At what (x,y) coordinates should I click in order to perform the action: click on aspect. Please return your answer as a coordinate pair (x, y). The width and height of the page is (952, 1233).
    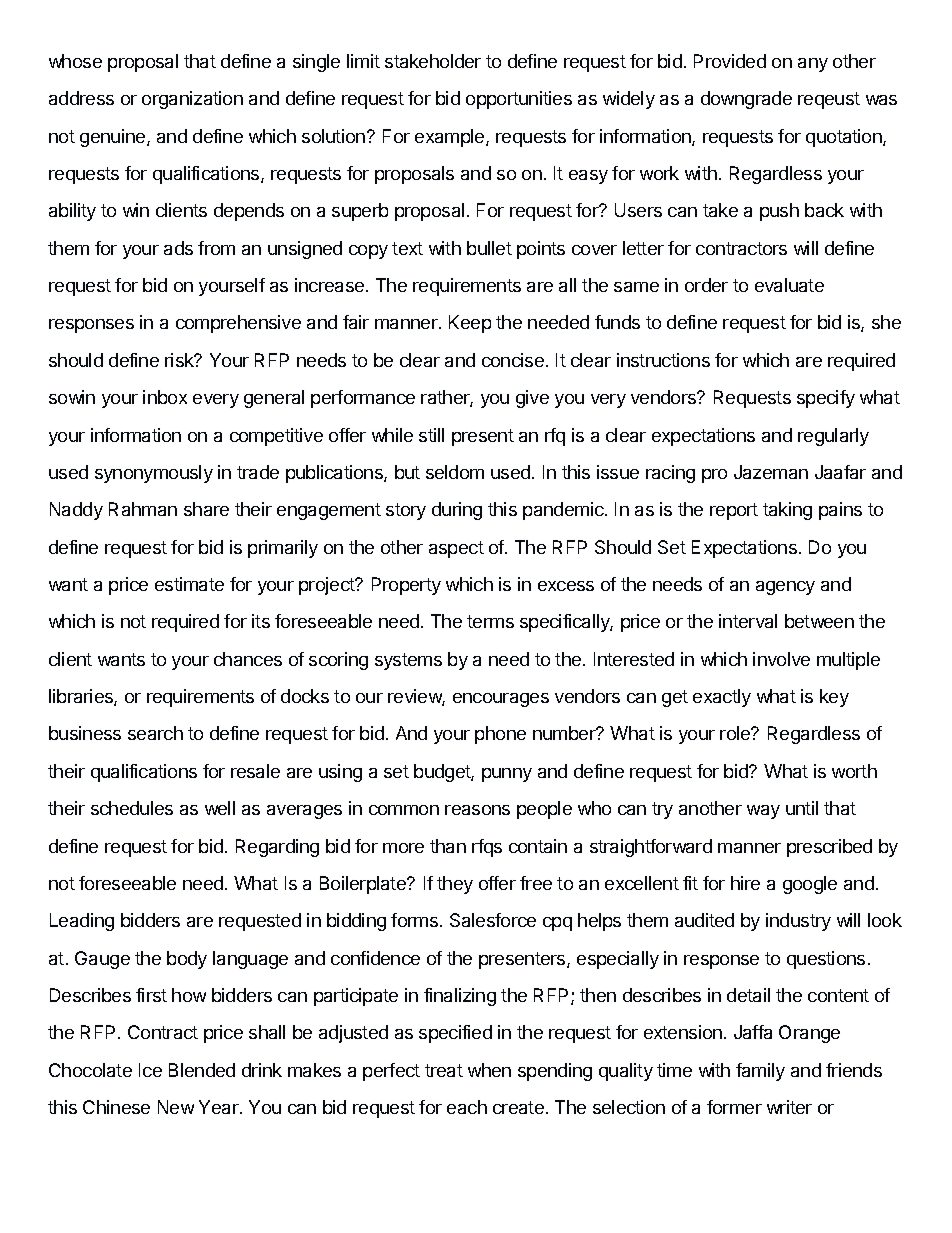
    Looking at the image, I should click on (456, 549).
